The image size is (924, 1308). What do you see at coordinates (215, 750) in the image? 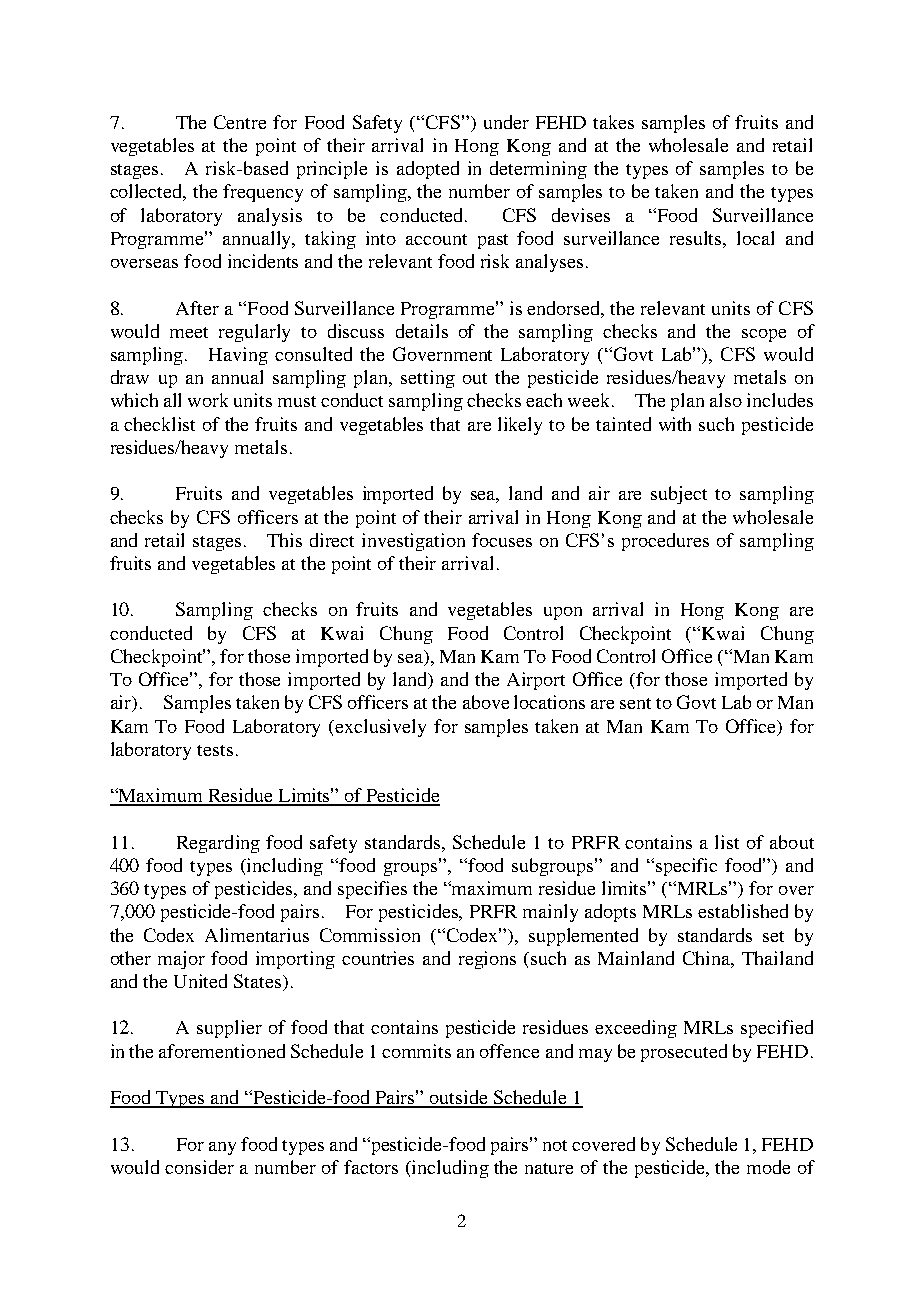
I see `tests` at bounding box center [215, 750].
